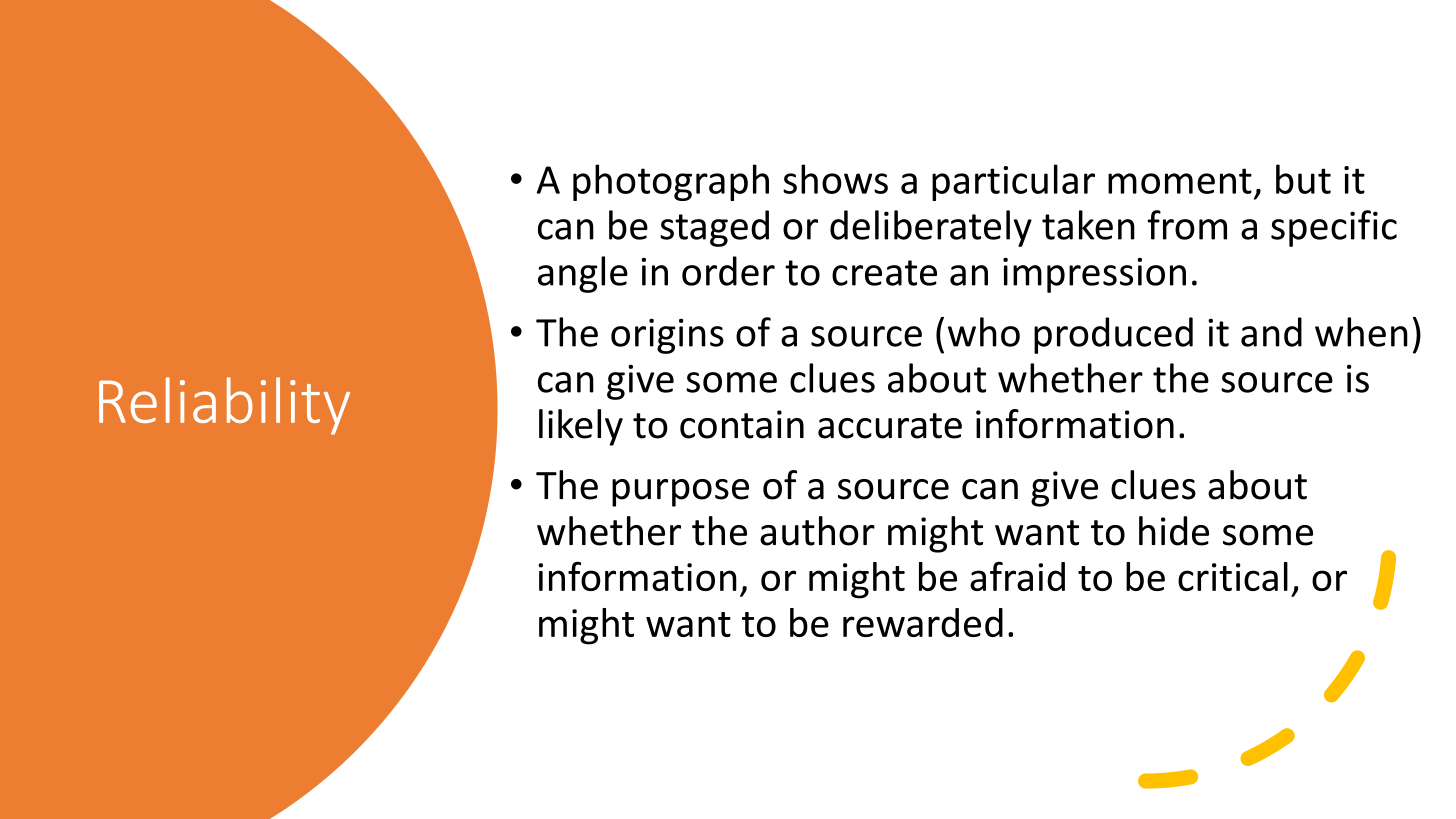  Describe the element at coordinates (583, 274) in the screenshot. I see `angle` at that location.
